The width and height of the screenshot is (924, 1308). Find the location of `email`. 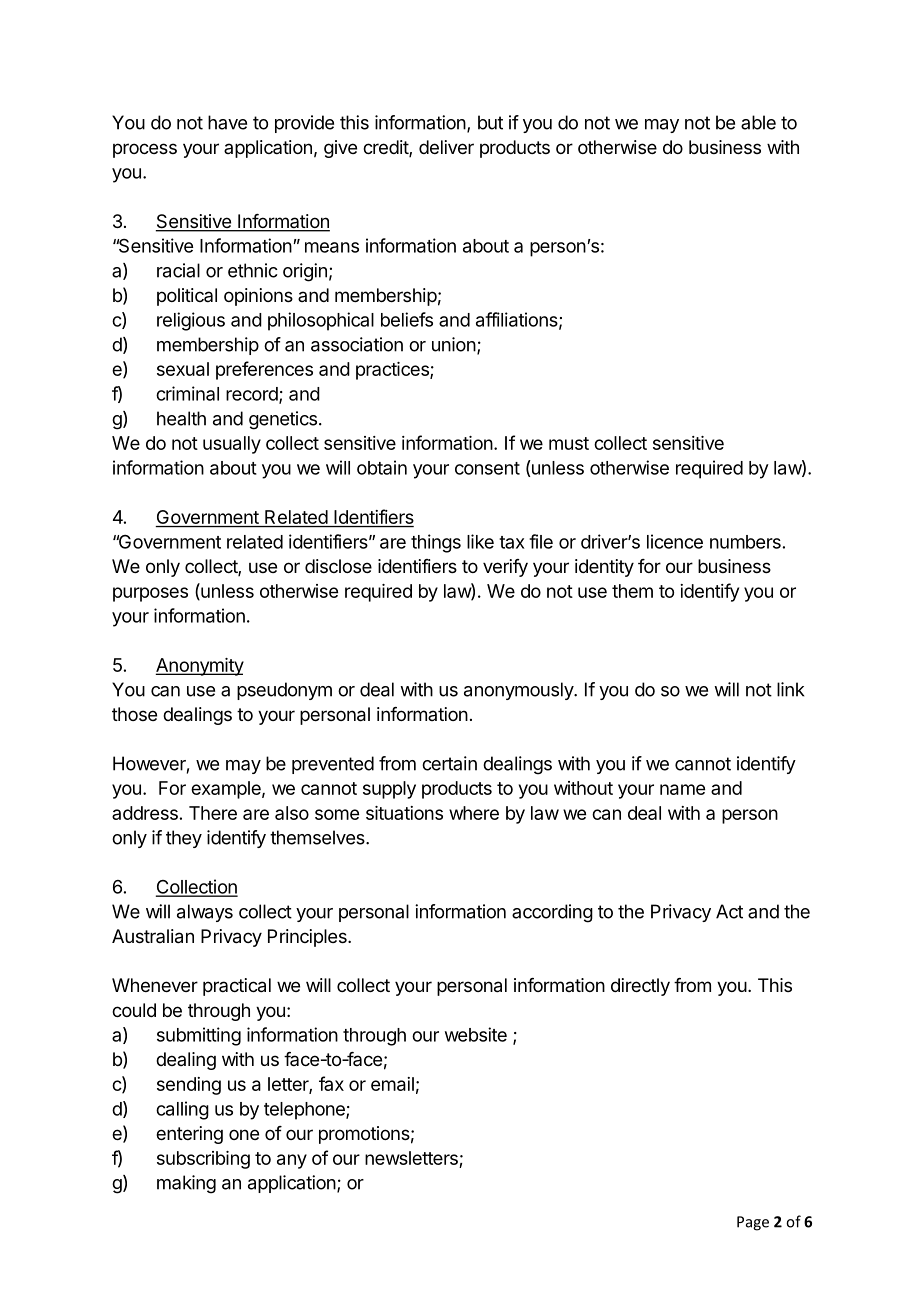

email is located at coordinates (392, 1084).
